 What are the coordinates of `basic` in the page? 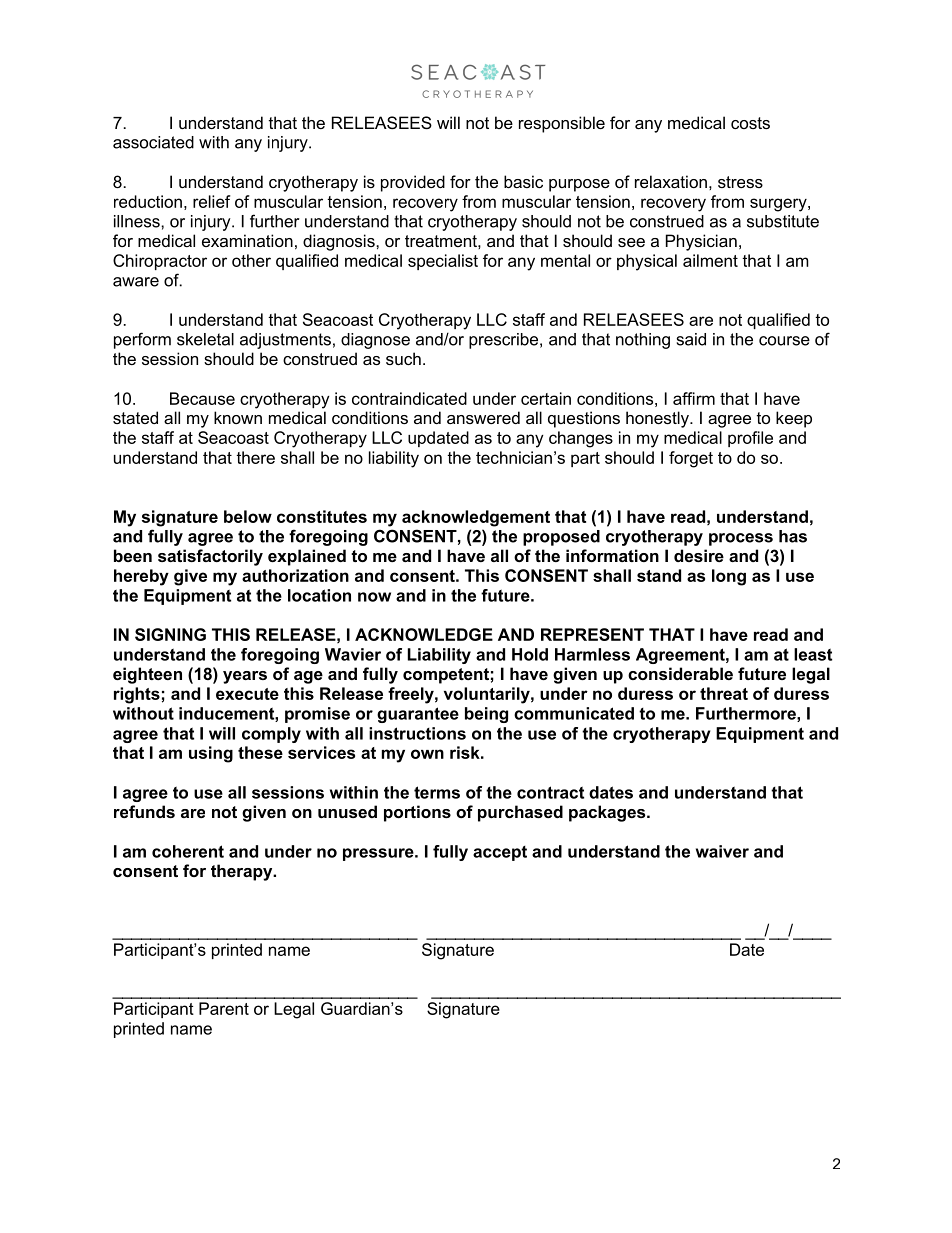 It's located at (523, 181).
